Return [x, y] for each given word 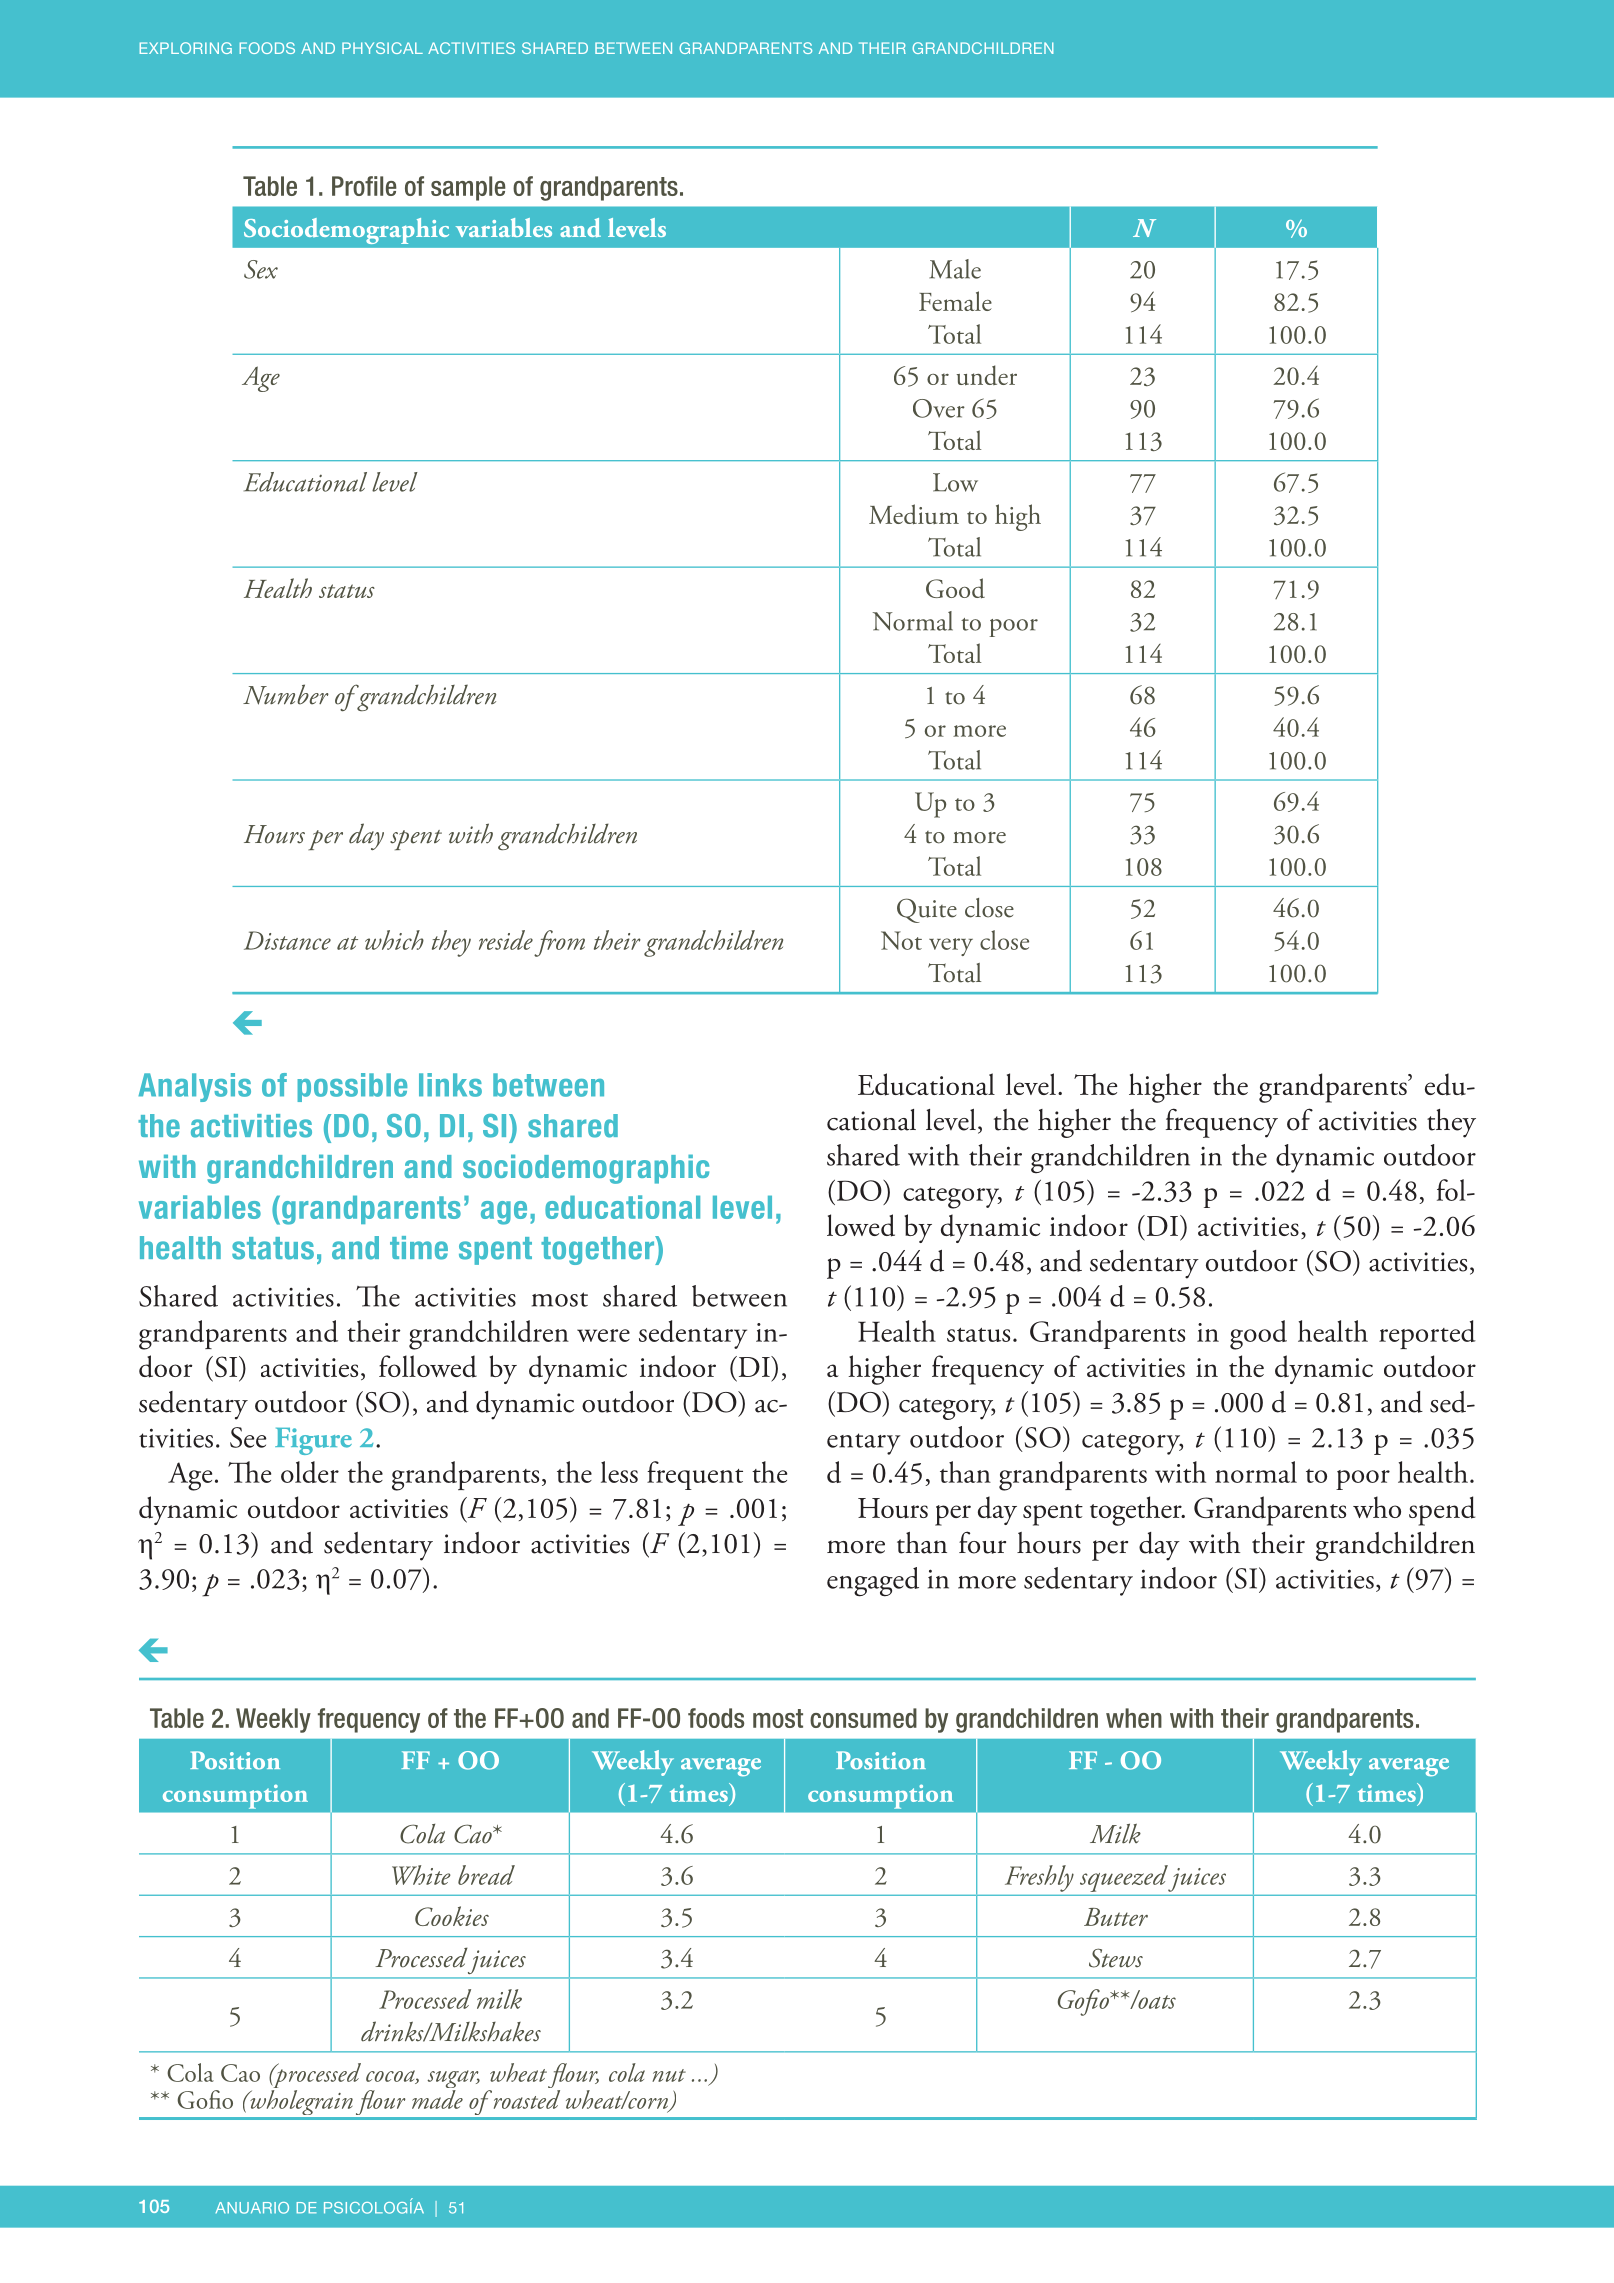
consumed [863, 1718]
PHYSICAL [382, 48]
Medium [914, 514]
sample [468, 188]
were [603, 1335]
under [987, 375]
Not [901, 940]
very [951, 947]
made [437, 2099]
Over [939, 408]
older [310, 1472]
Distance [287, 940]
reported [1427, 1334]
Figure [313, 1441]
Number [286, 694]
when [1134, 1718]
